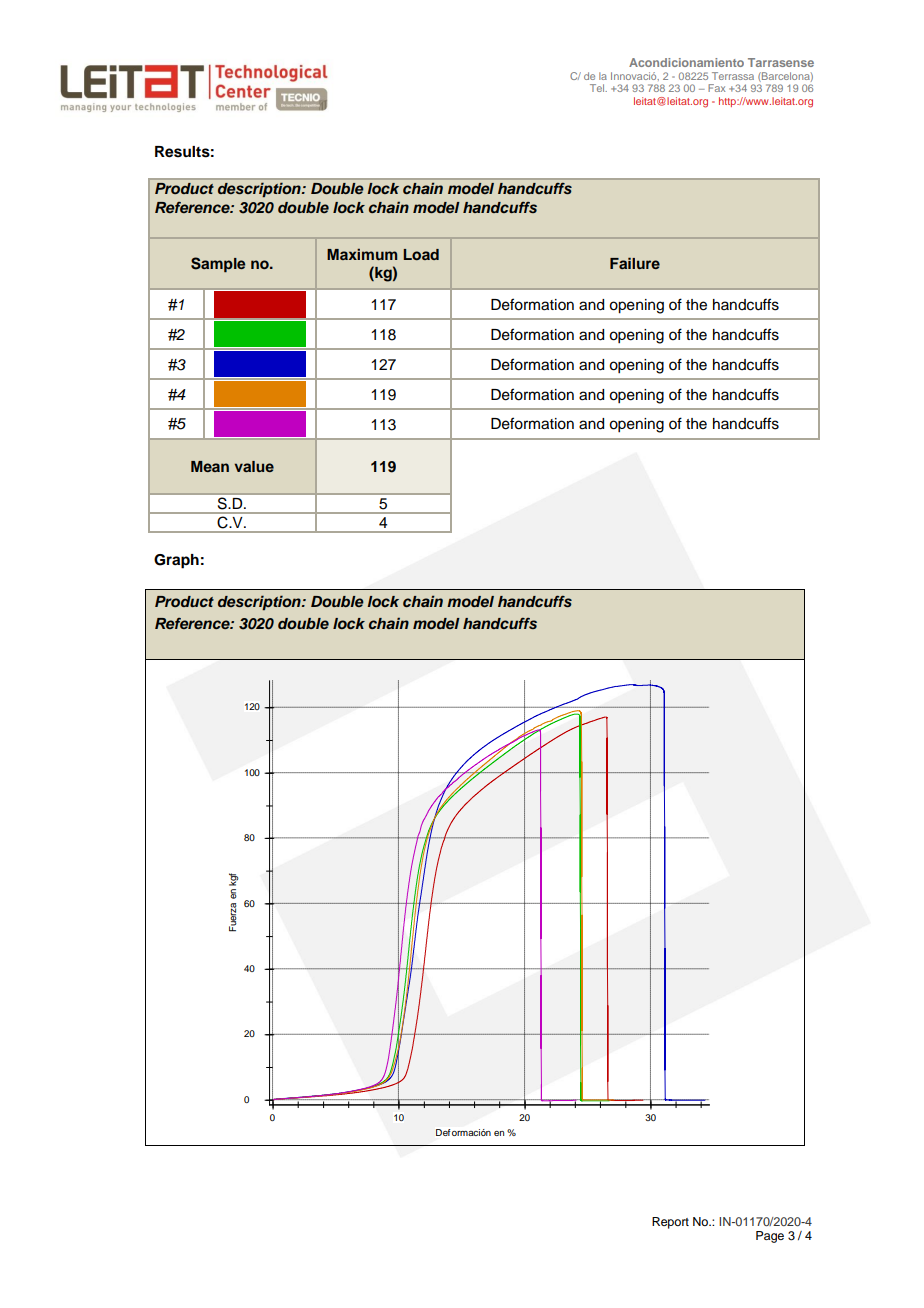 The width and height of the screenshot is (924, 1308). Describe the element at coordinates (635, 263) in the screenshot. I see `Failure` at that location.
